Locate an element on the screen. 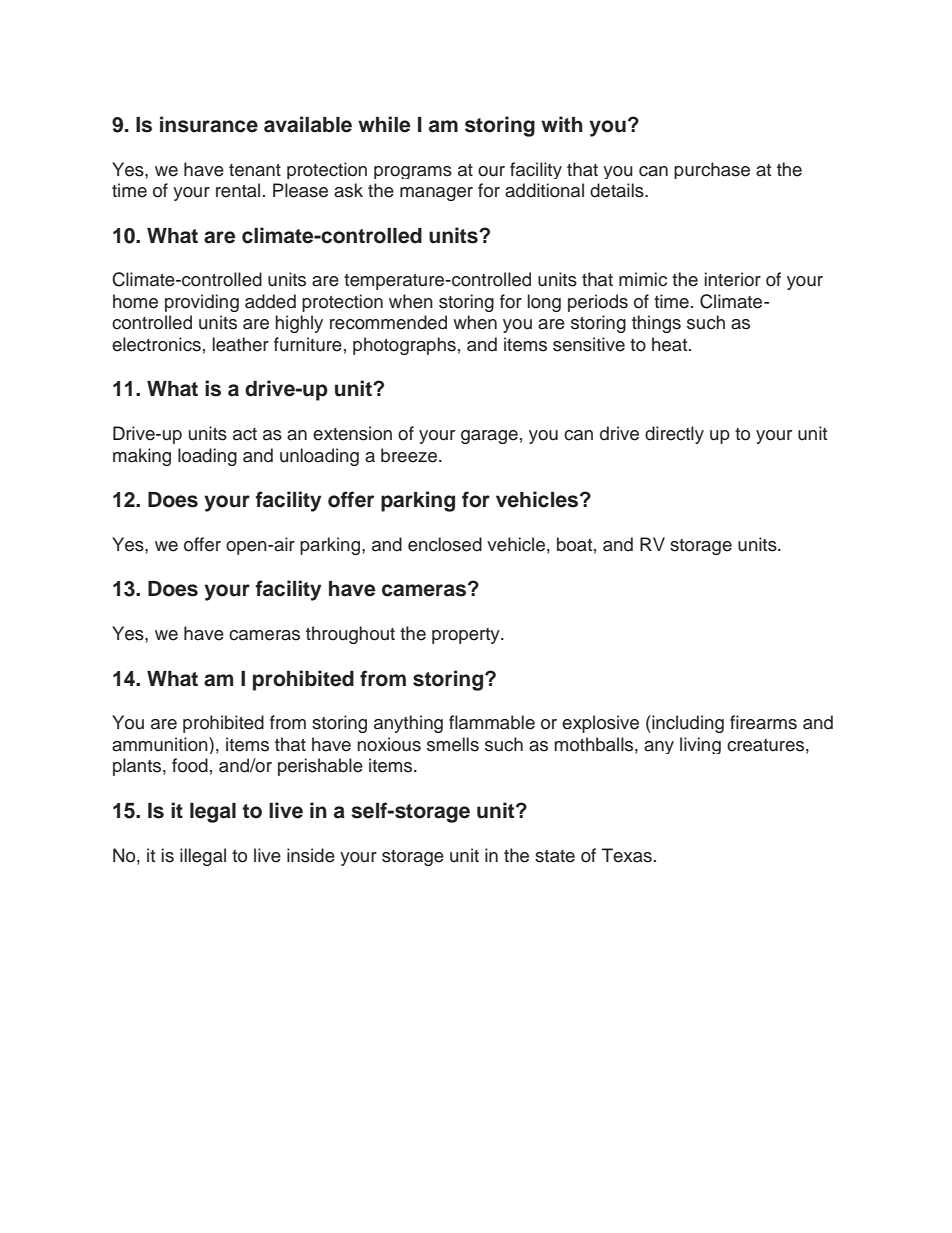 This screenshot has height=1233, width=952. Texas is located at coordinates (627, 855).
